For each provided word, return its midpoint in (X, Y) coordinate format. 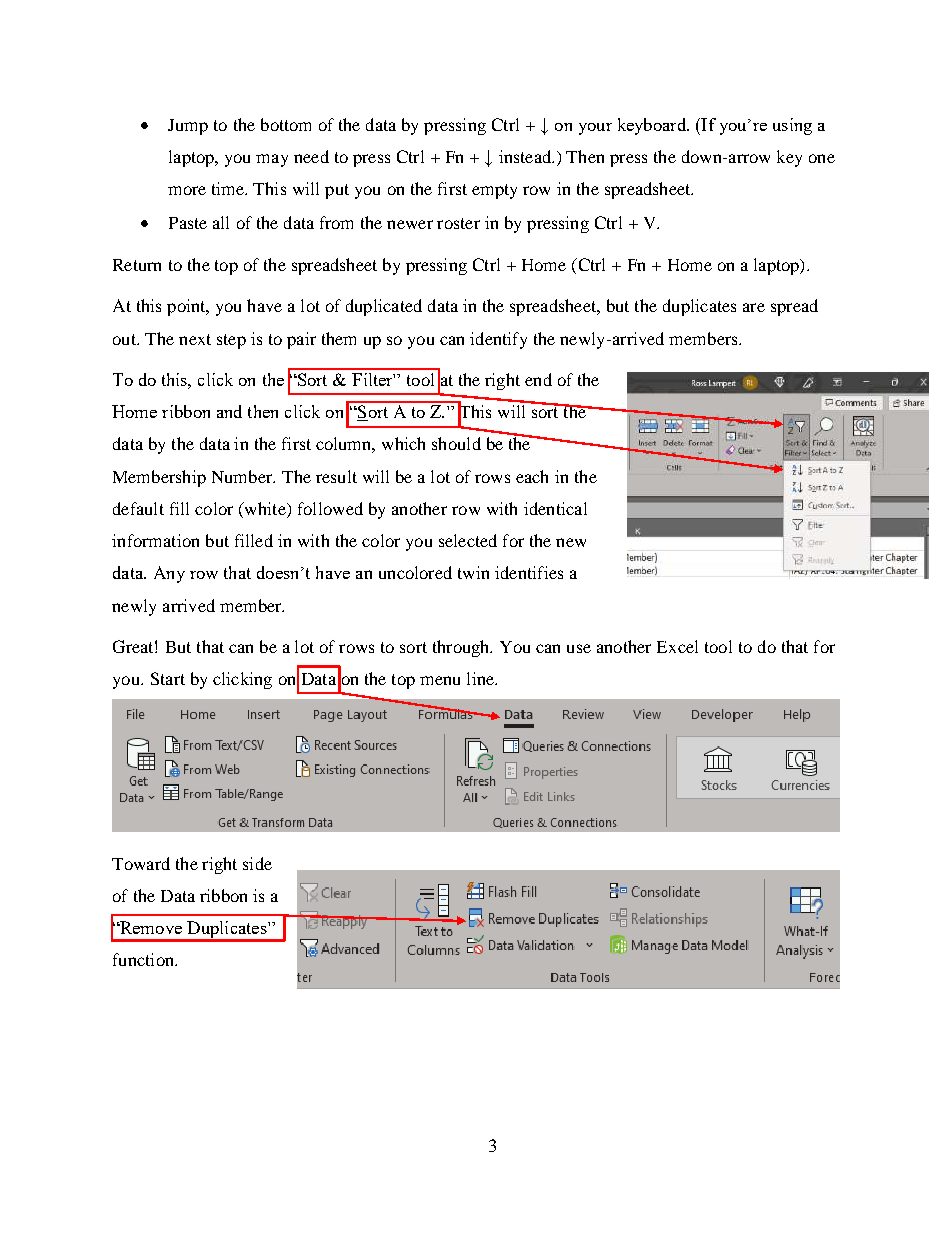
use (579, 648)
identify (498, 340)
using (792, 126)
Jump (188, 127)
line (482, 678)
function (145, 959)
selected (468, 540)
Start (168, 678)
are (754, 307)
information (155, 540)
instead (526, 156)
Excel (677, 646)
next (195, 339)
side (257, 863)
